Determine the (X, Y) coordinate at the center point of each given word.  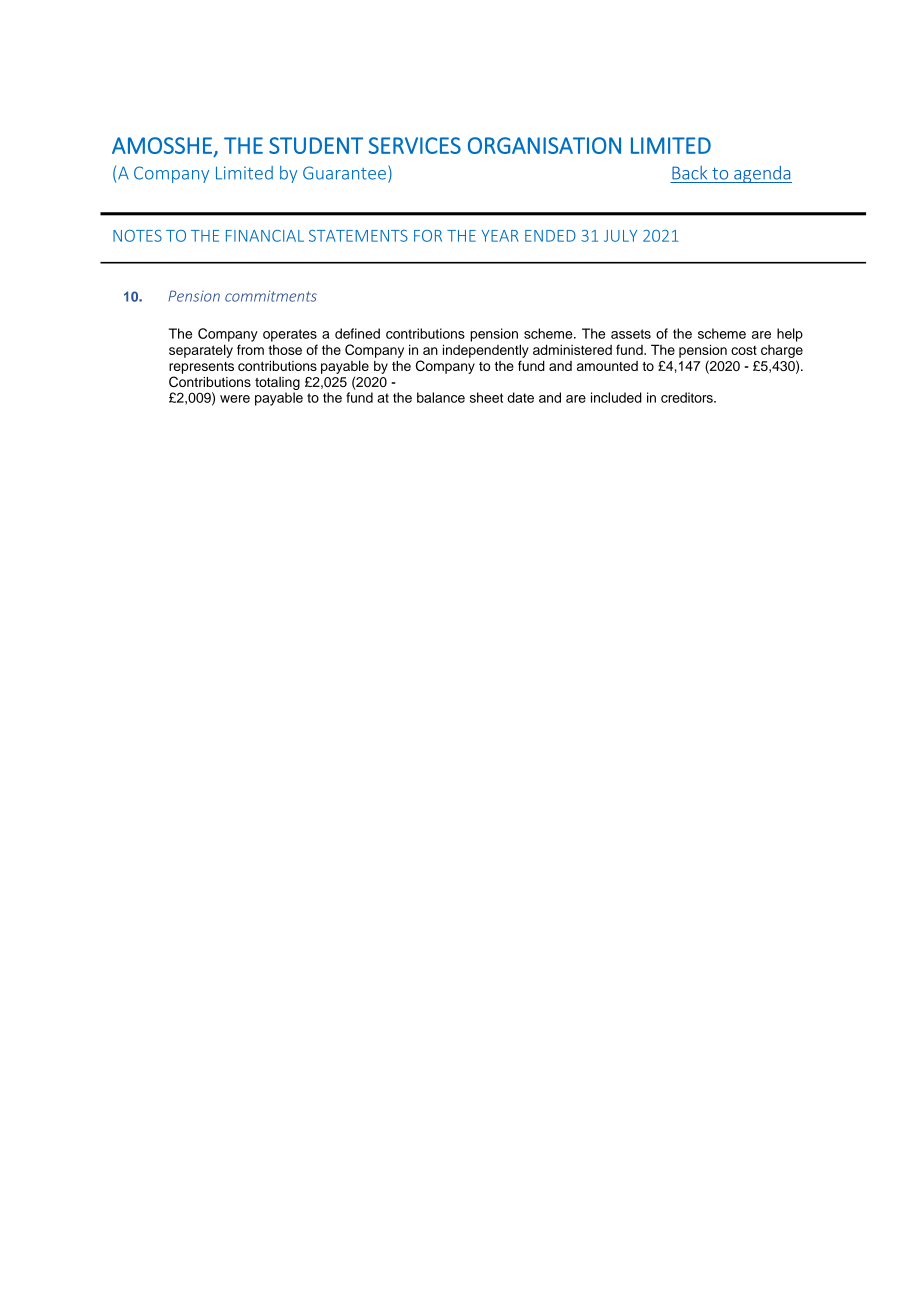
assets (631, 334)
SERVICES (415, 145)
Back (689, 173)
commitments (271, 296)
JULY (620, 236)
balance (441, 397)
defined (357, 333)
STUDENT (316, 145)
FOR (428, 236)
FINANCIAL (265, 236)
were (235, 399)
